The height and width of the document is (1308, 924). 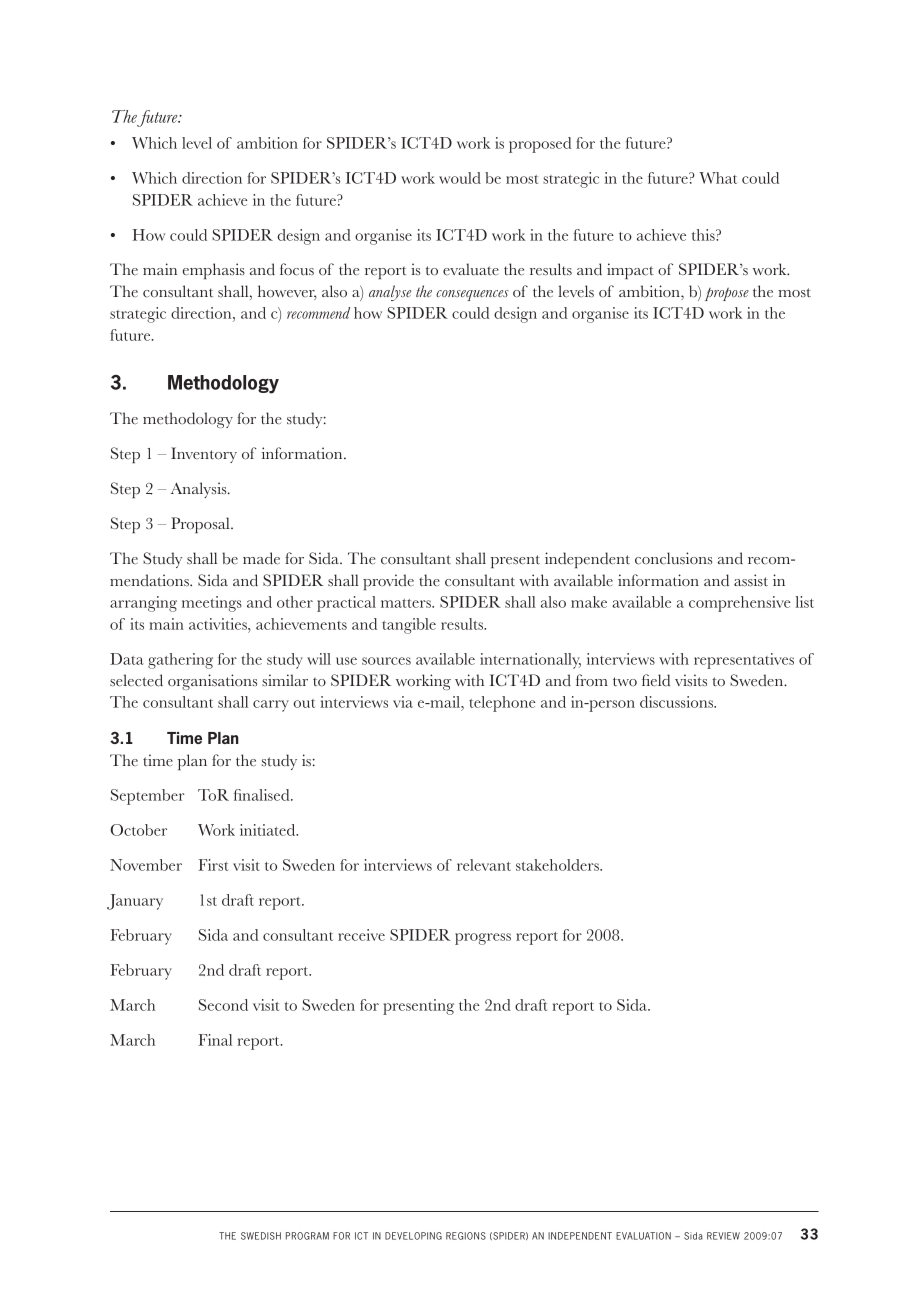 What do you see at coordinates (223, 1005) in the document?
I see `Second` at bounding box center [223, 1005].
